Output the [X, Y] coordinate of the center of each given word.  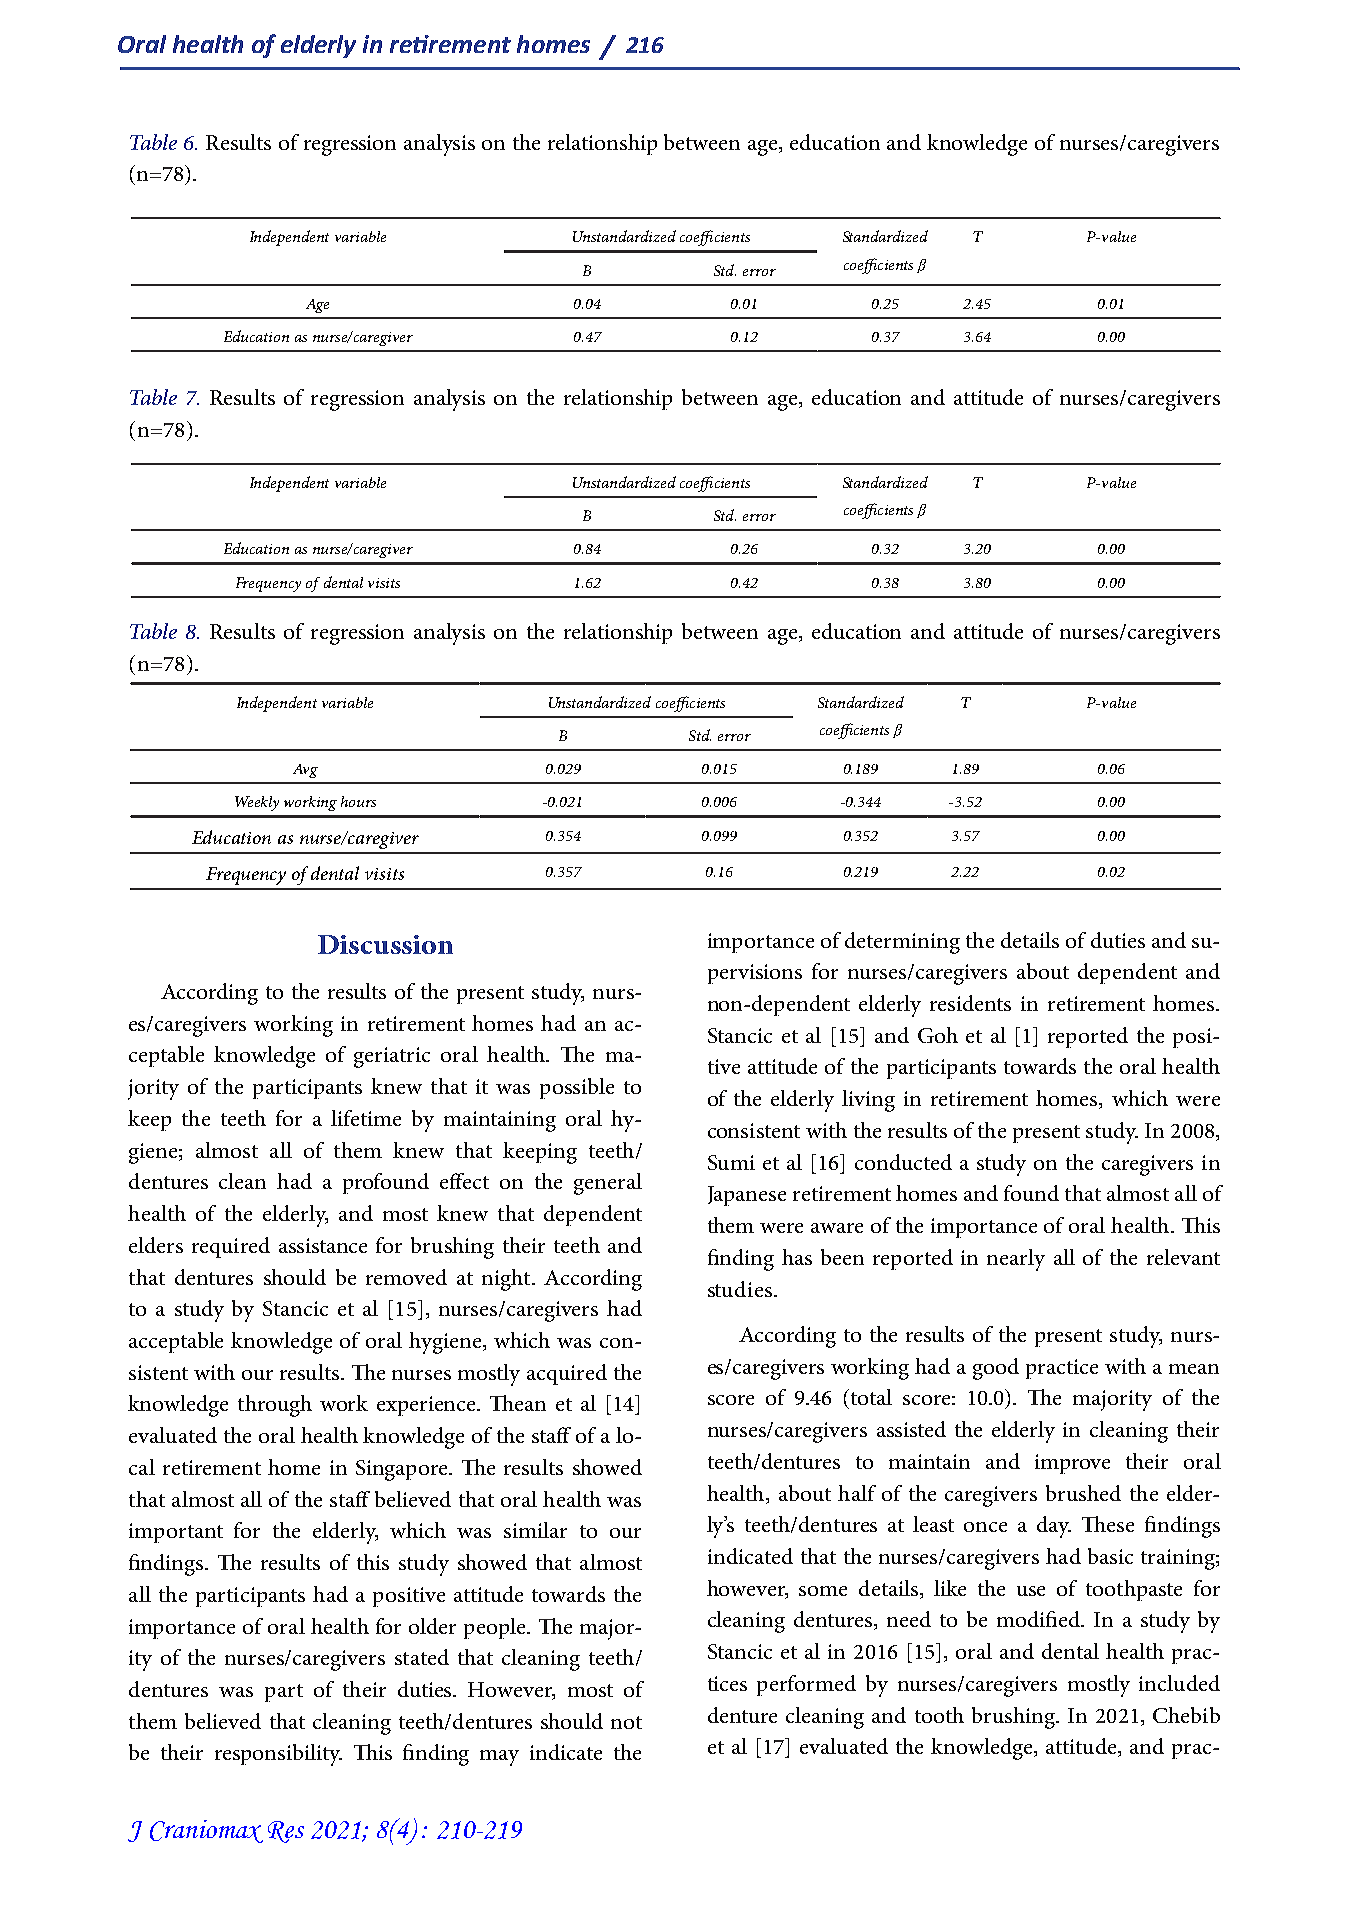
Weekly [257, 803]
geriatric [392, 1057]
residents [970, 1003]
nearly [1016, 1260]
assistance [323, 1245]
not [626, 1722]
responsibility [278, 1755]
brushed [1083, 1493]
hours [358, 801]
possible [577, 1088]
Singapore [403, 1470]
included [1179, 1683]
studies [741, 1289]
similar [535, 1530]
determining [902, 943]
